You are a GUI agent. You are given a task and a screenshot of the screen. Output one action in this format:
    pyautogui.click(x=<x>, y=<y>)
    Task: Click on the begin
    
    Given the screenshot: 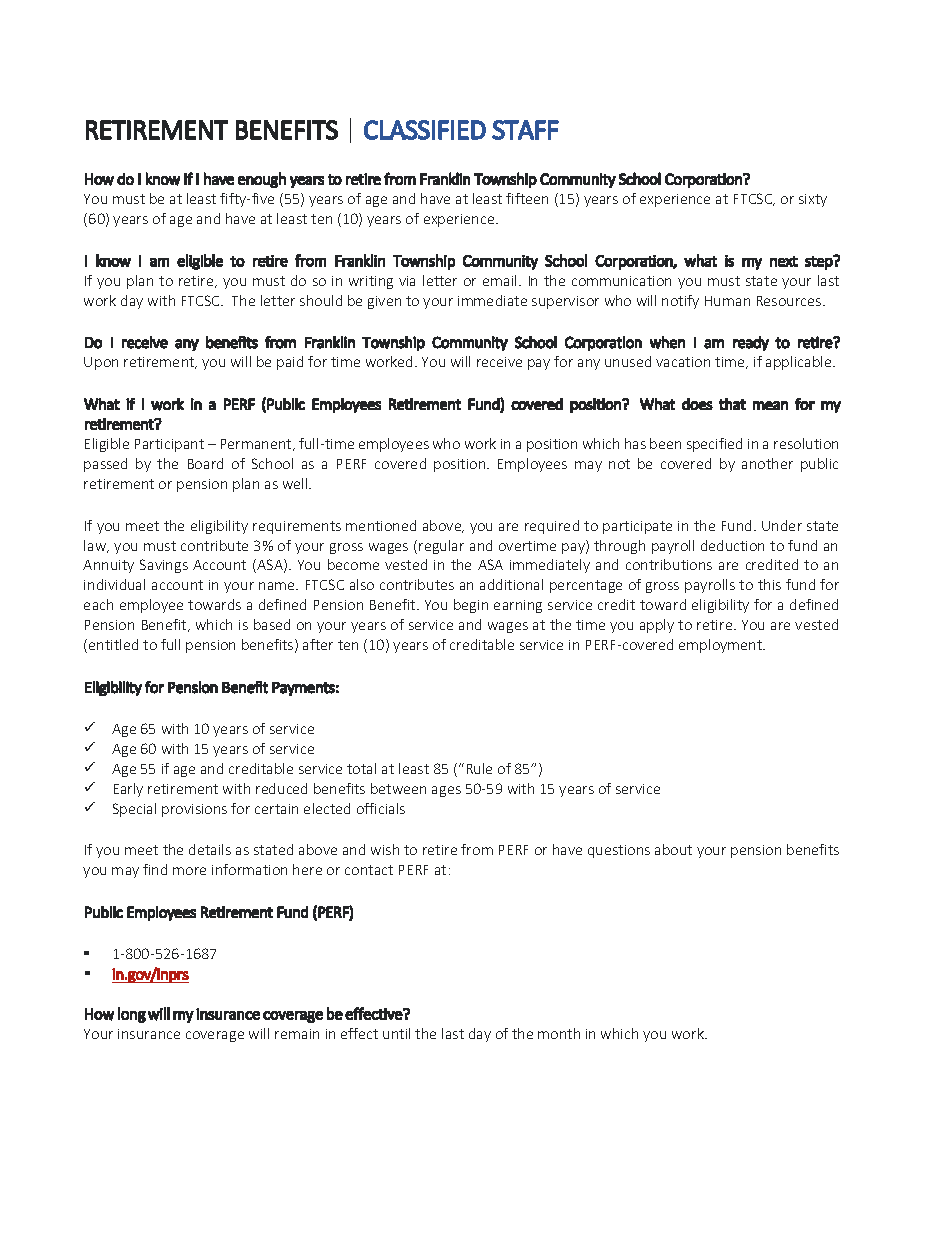 What is the action you would take?
    pyautogui.click(x=471, y=606)
